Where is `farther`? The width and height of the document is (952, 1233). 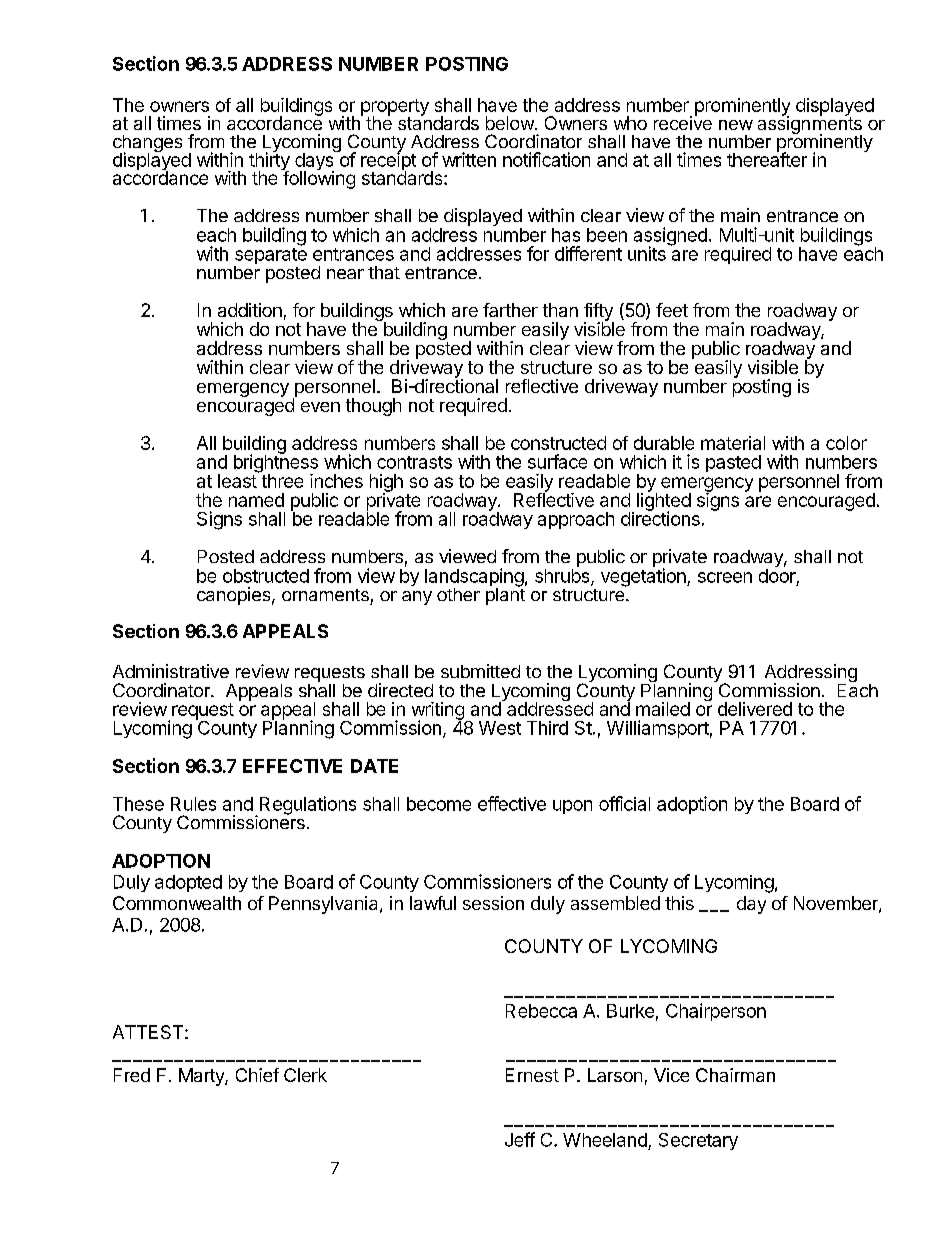
farther is located at coordinates (510, 310).
